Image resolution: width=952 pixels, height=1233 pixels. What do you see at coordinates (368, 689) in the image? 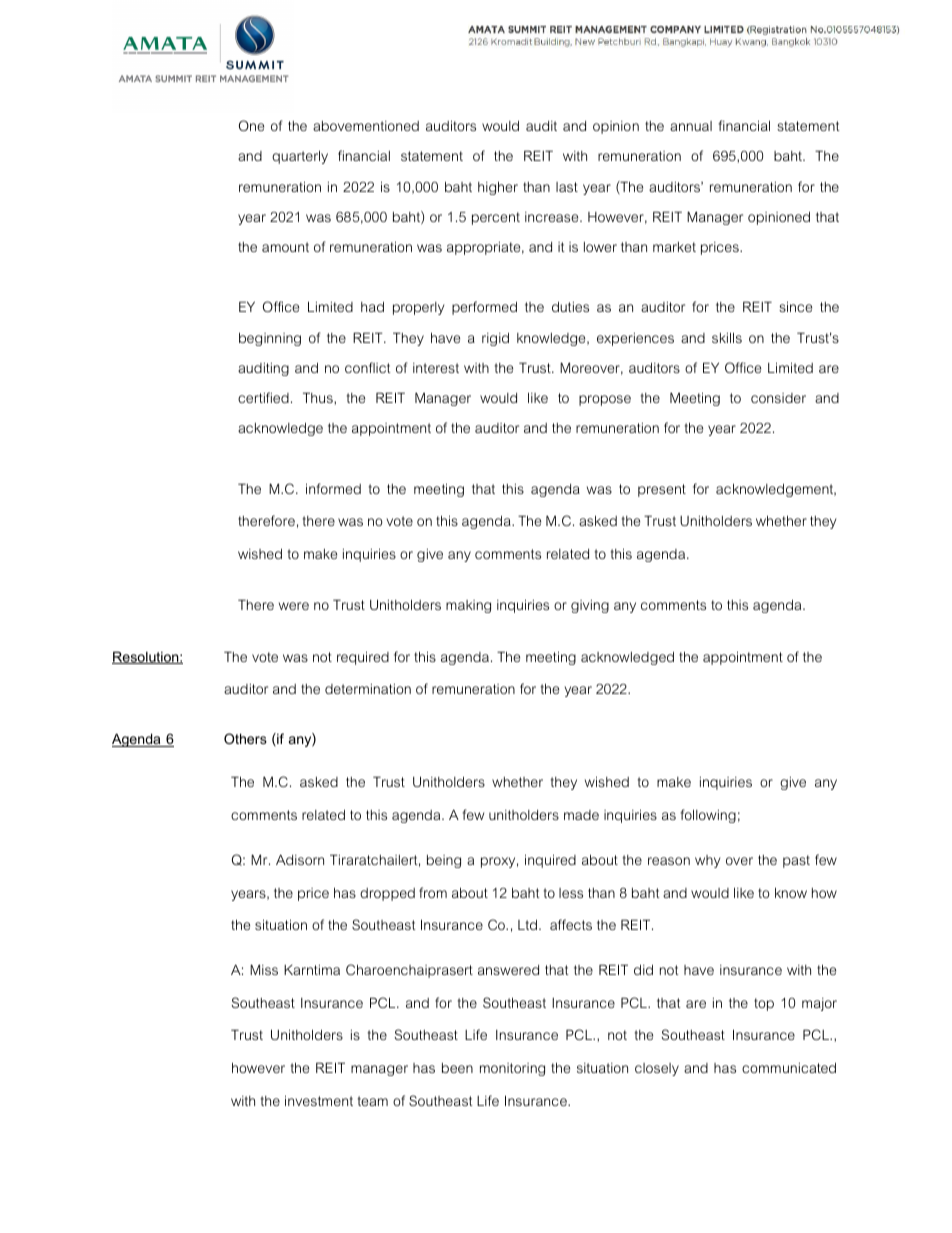
I see `determination` at bounding box center [368, 689].
